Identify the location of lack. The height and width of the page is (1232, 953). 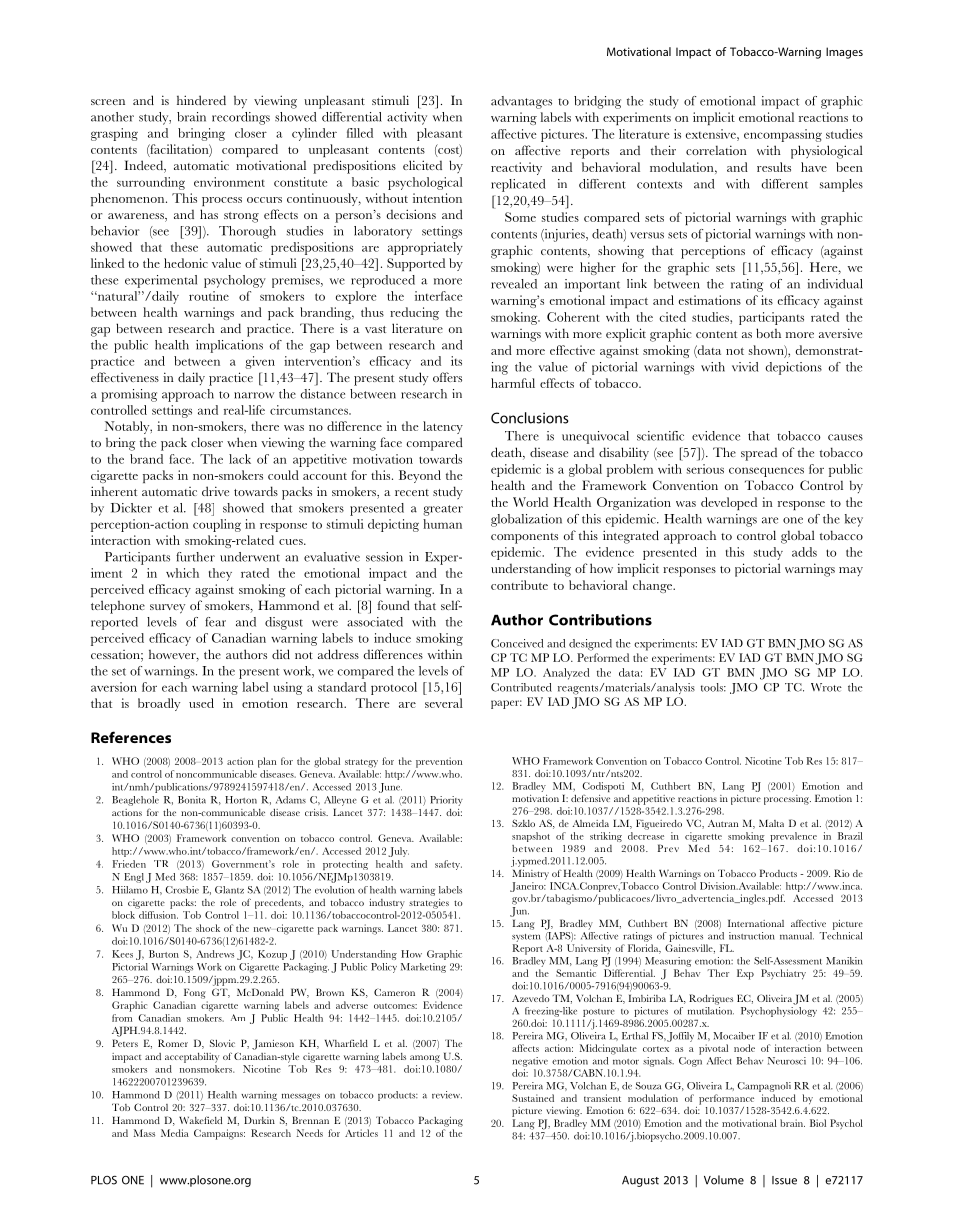
(240, 459).
